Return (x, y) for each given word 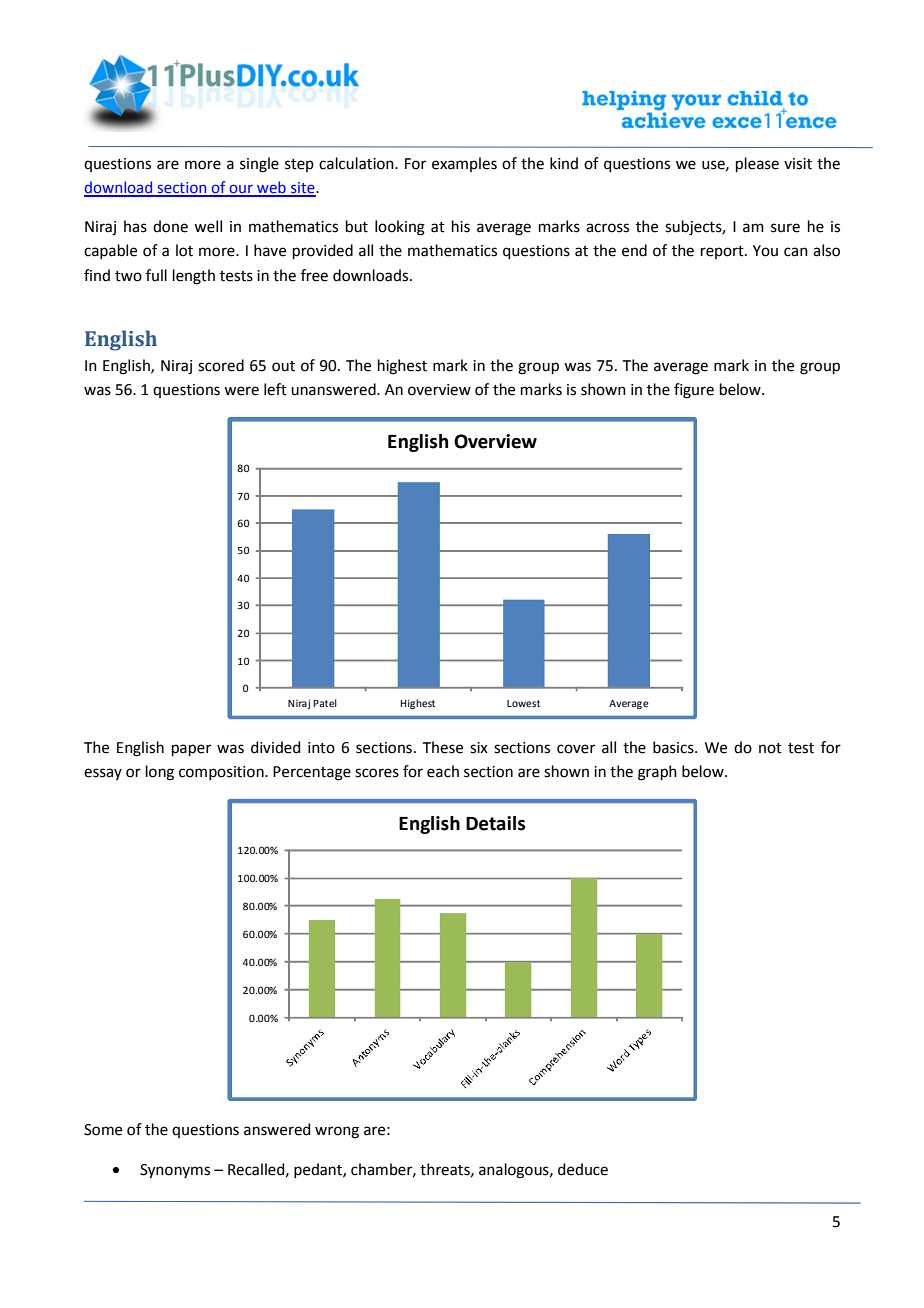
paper (191, 750)
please (757, 164)
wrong (337, 1132)
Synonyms (175, 1171)
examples (464, 164)
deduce (583, 1169)
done (170, 226)
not (770, 748)
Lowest (523, 703)
